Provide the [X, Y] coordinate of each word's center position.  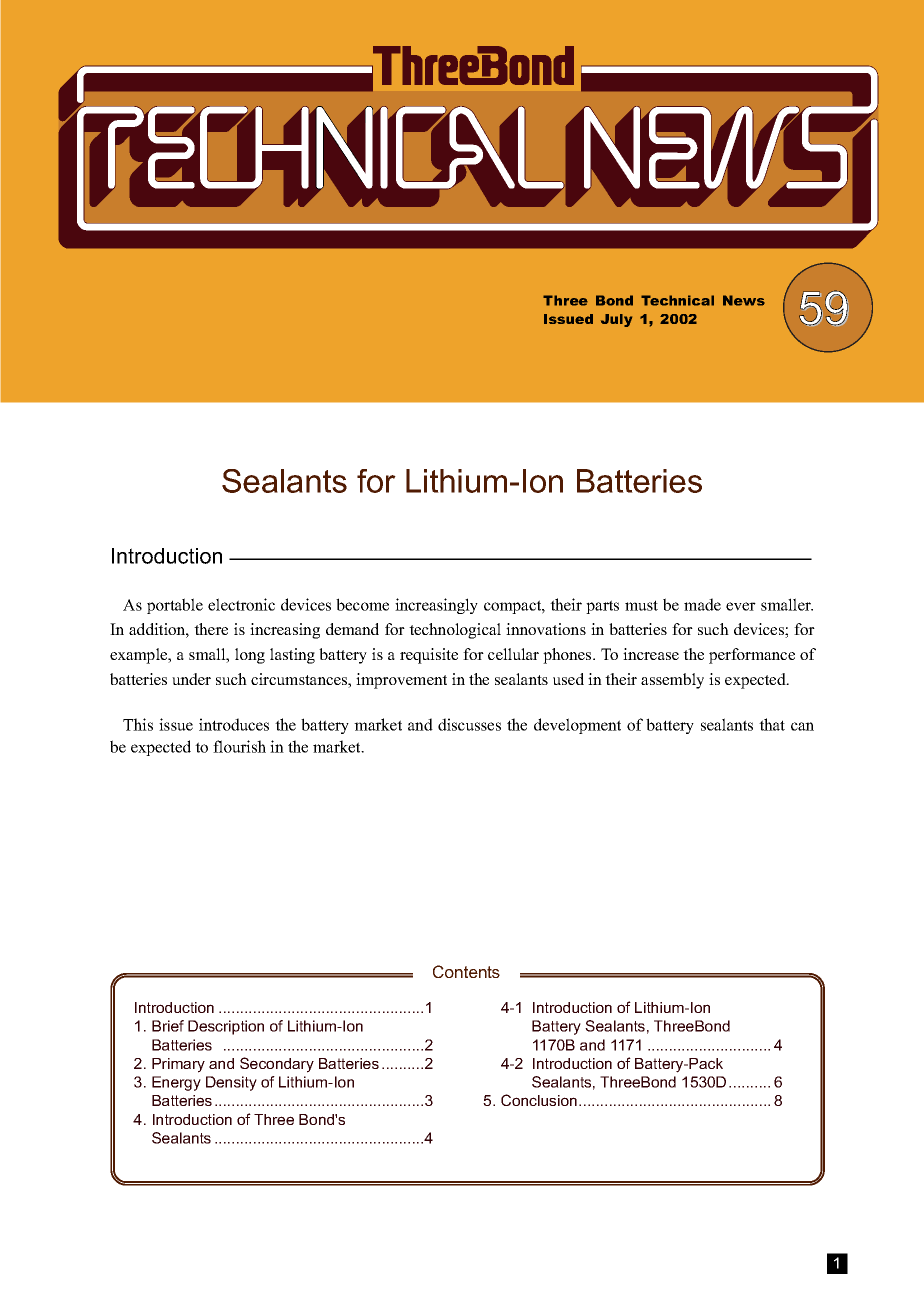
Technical [677, 300]
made [702, 604]
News [744, 300]
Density [231, 1083]
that [772, 724]
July [616, 320]
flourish [239, 746]
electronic [241, 604]
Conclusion [539, 1100]
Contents [466, 971]
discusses [469, 724]
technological [455, 631]
